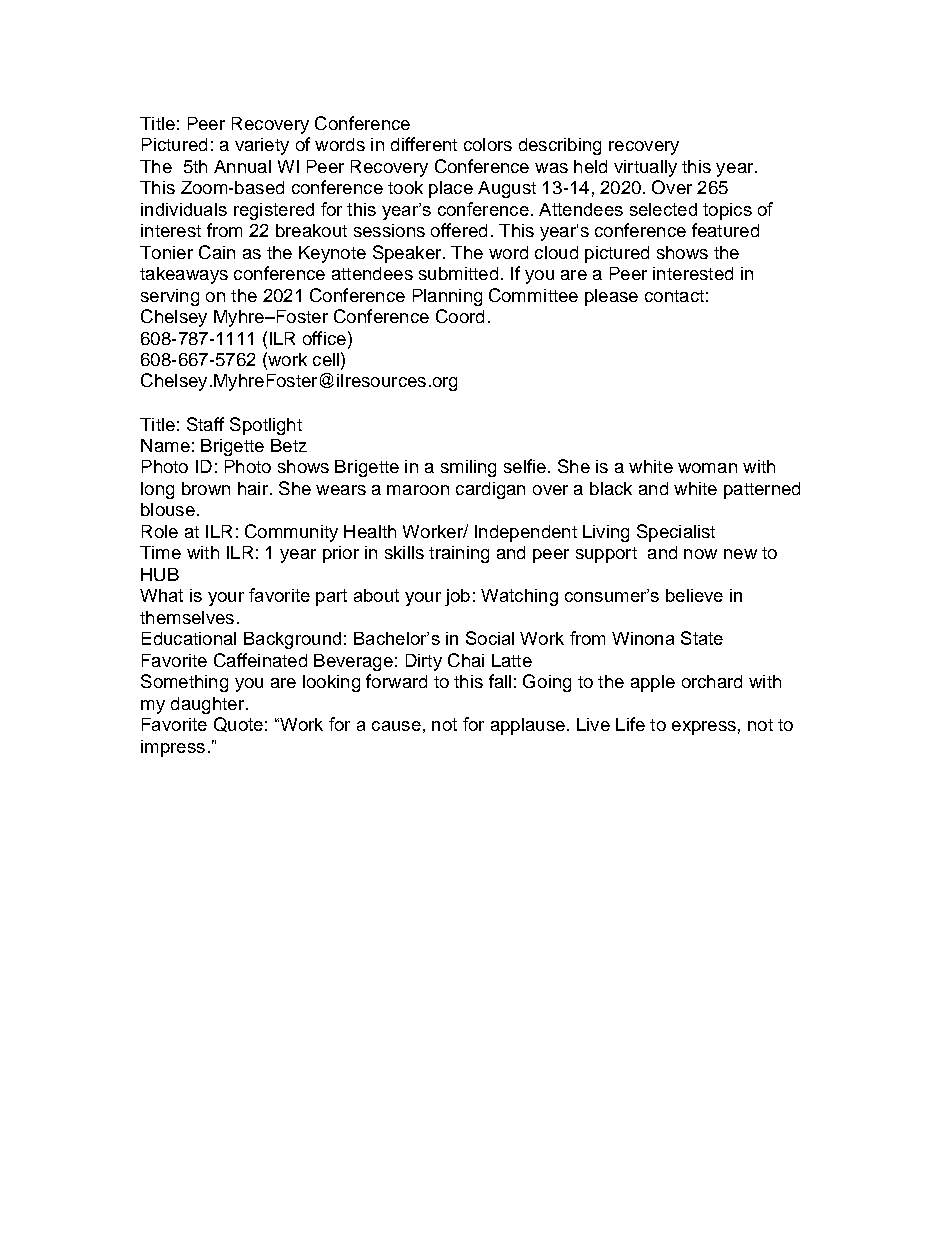 The width and height of the document is (952, 1233). Describe the element at coordinates (242, 166) in the document. I see `Annual` at that location.
